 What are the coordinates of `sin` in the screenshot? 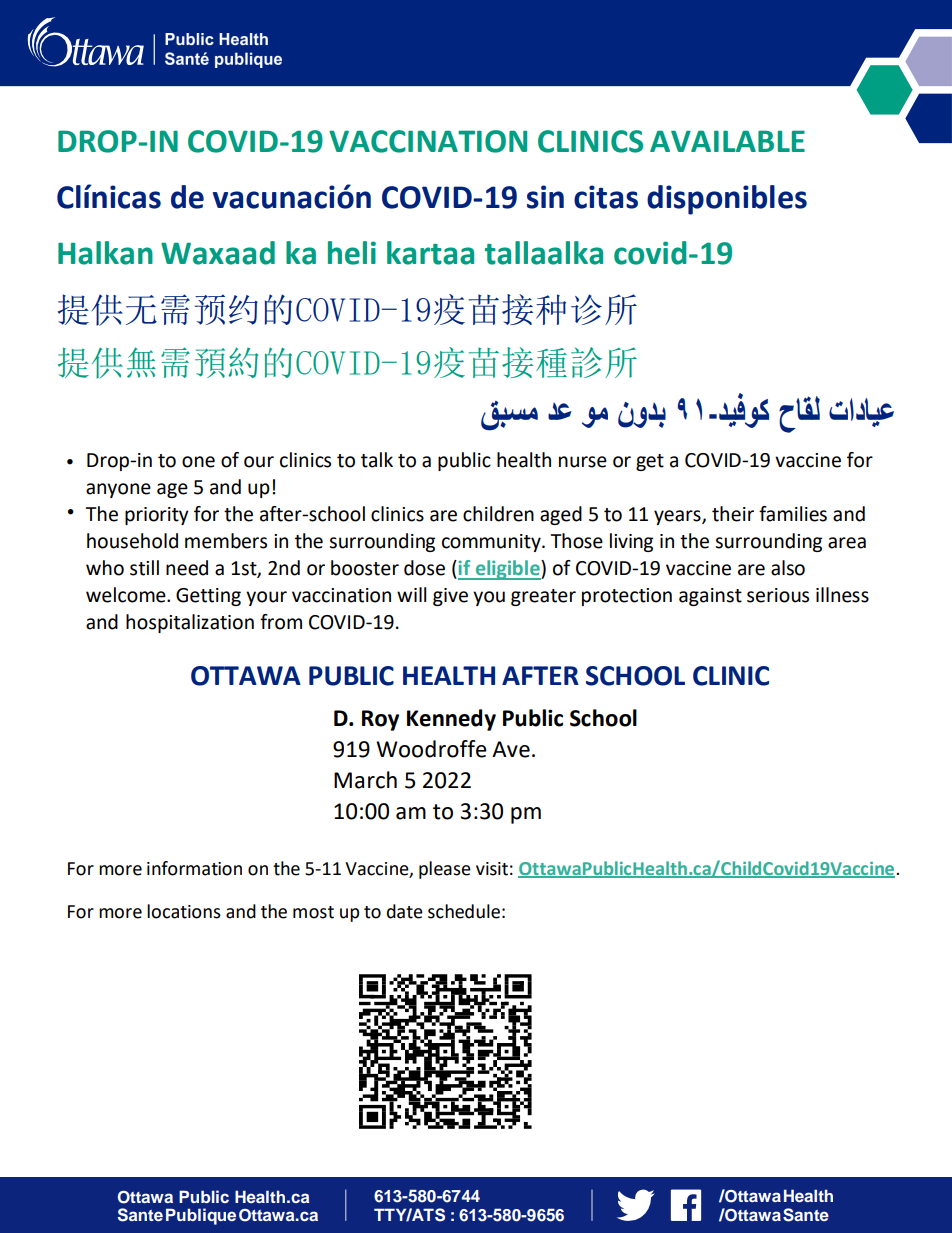 It's located at (545, 197).
